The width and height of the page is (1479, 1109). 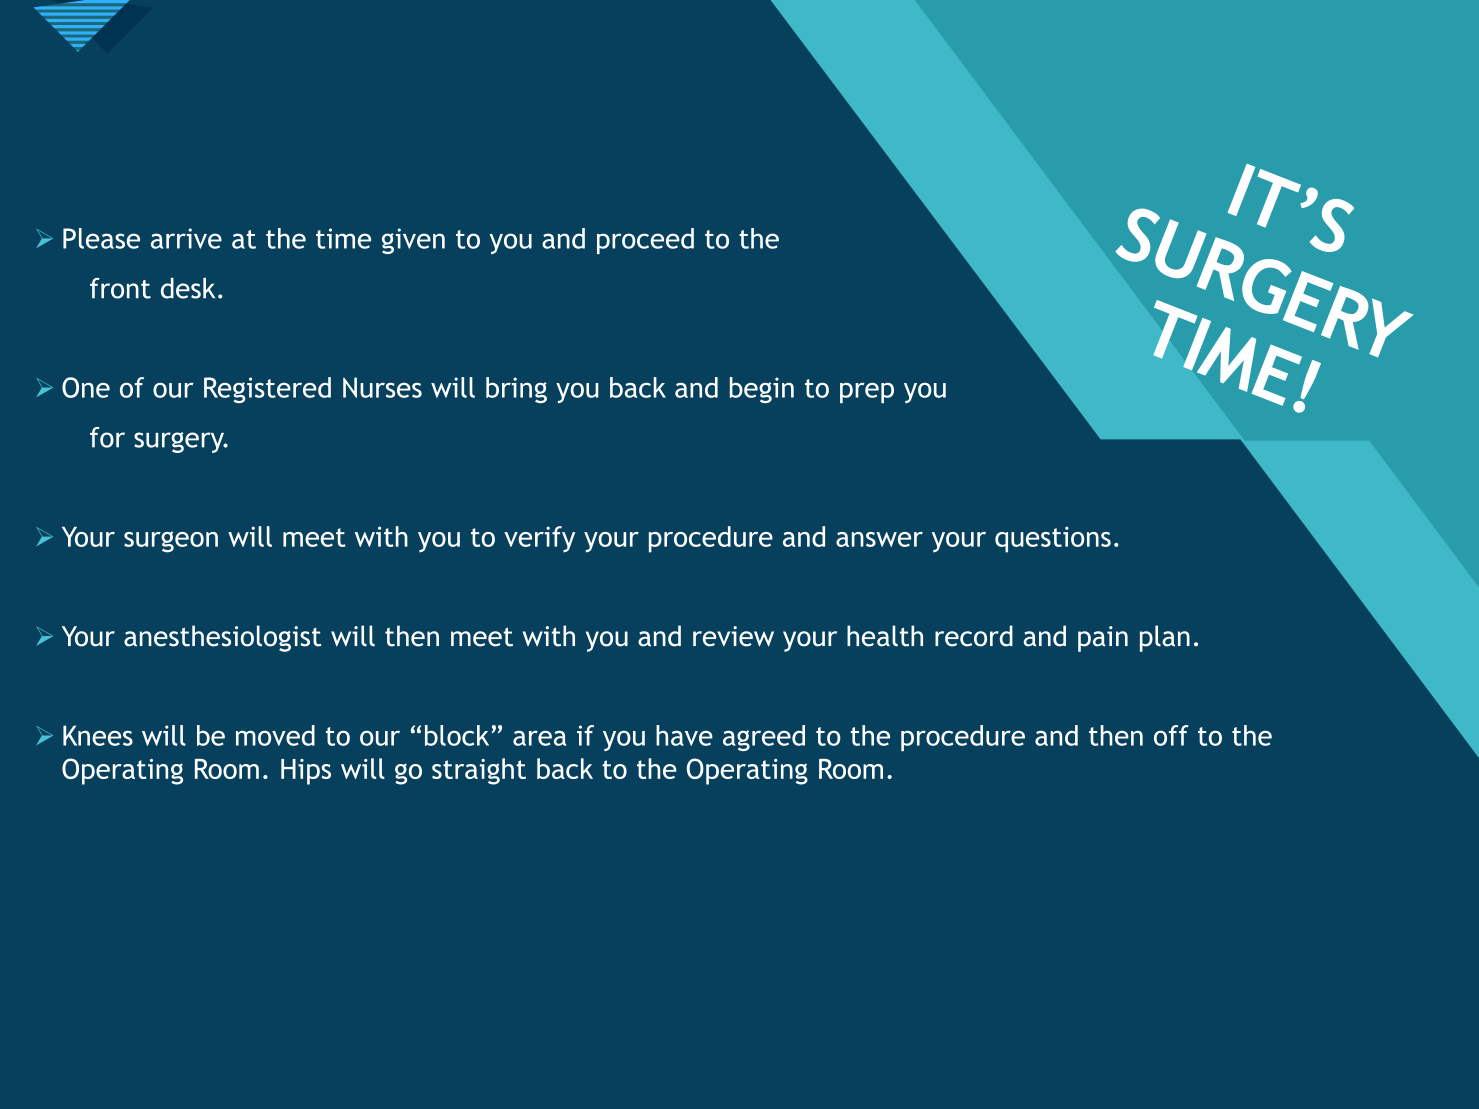 What do you see at coordinates (684, 735) in the page?
I see `have` at bounding box center [684, 735].
